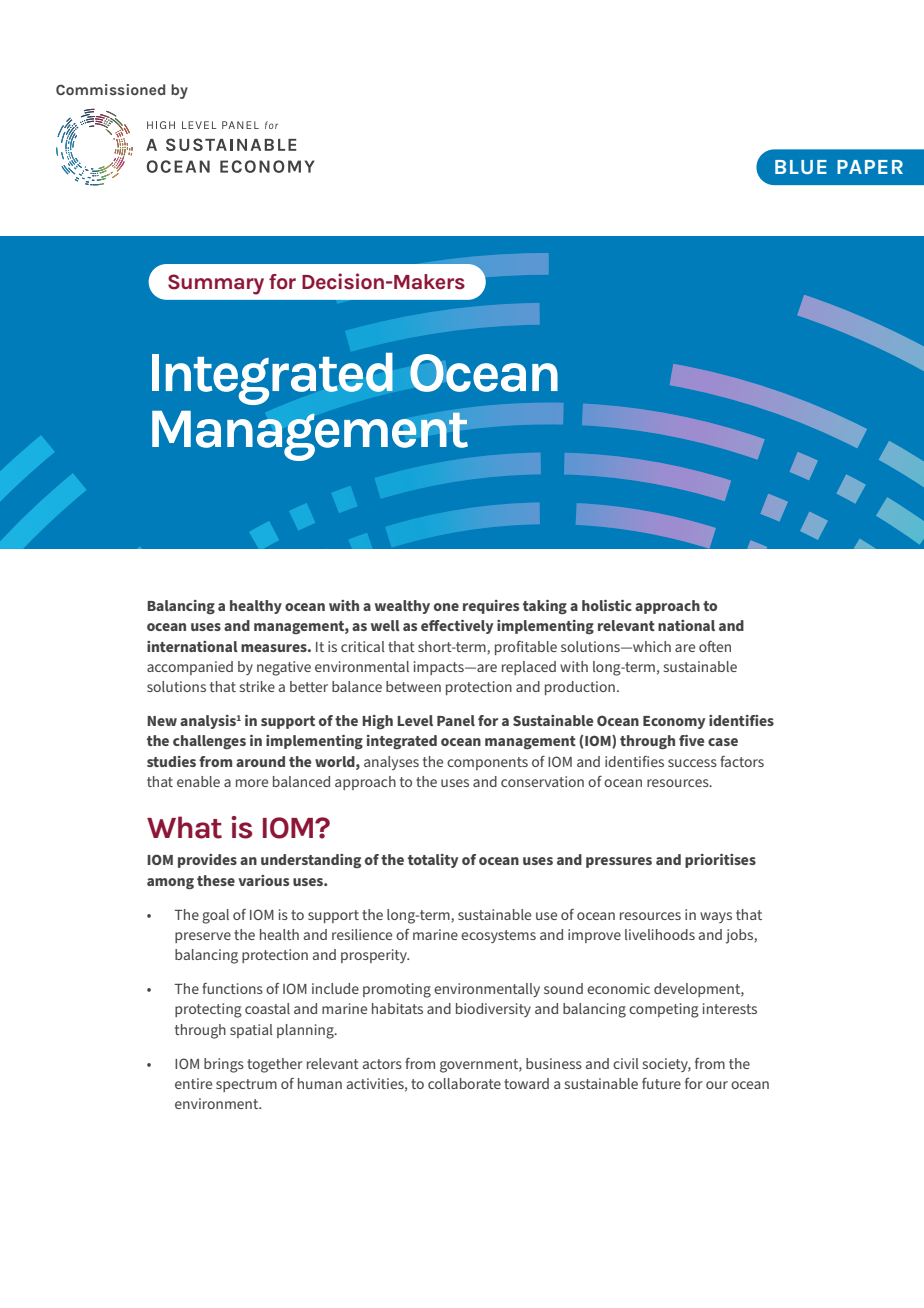 The image size is (924, 1308). I want to click on Commissioned, so click(110, 89).
